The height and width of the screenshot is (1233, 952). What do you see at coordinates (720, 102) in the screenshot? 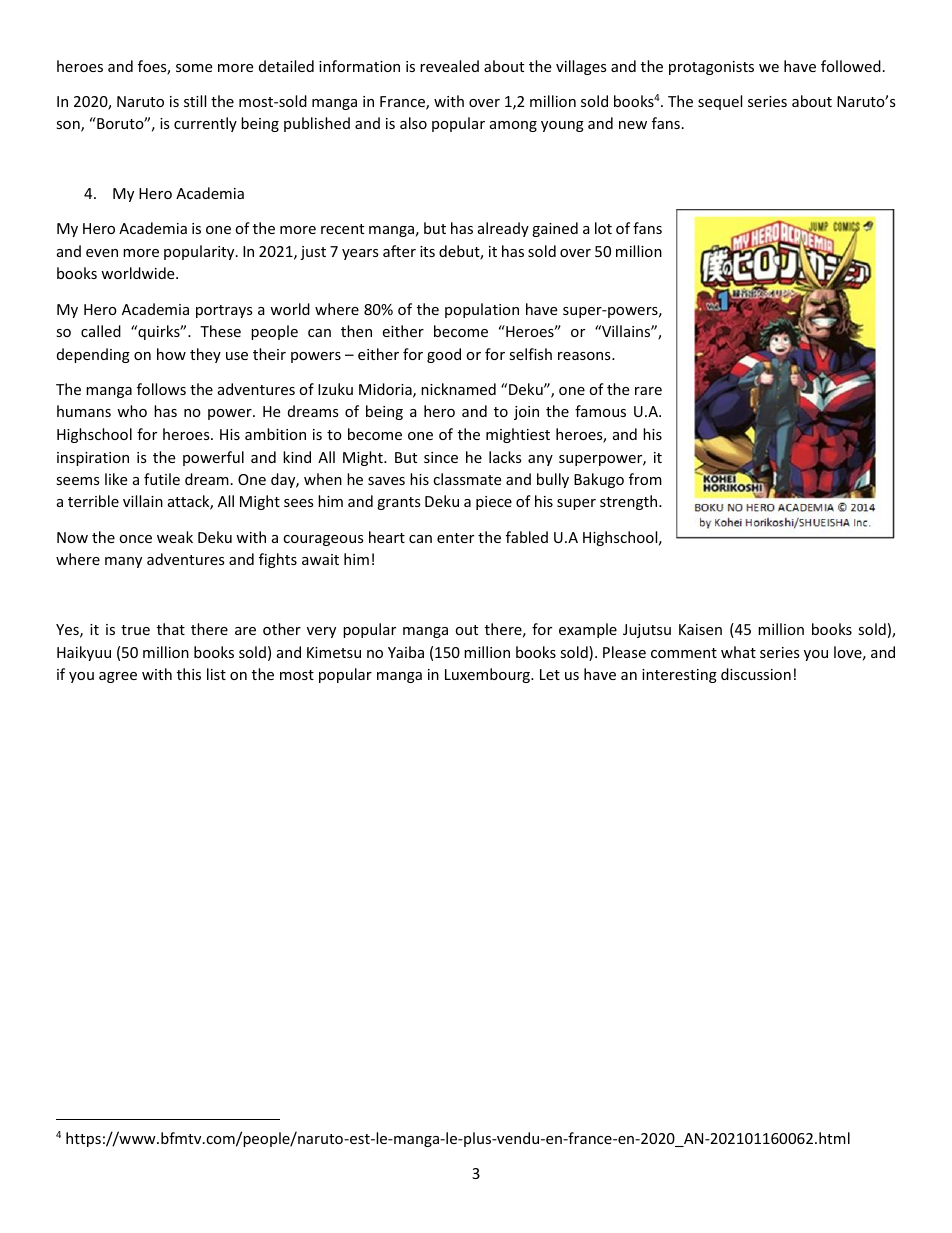
I see `sequel` at bounding box center [720, 102].
